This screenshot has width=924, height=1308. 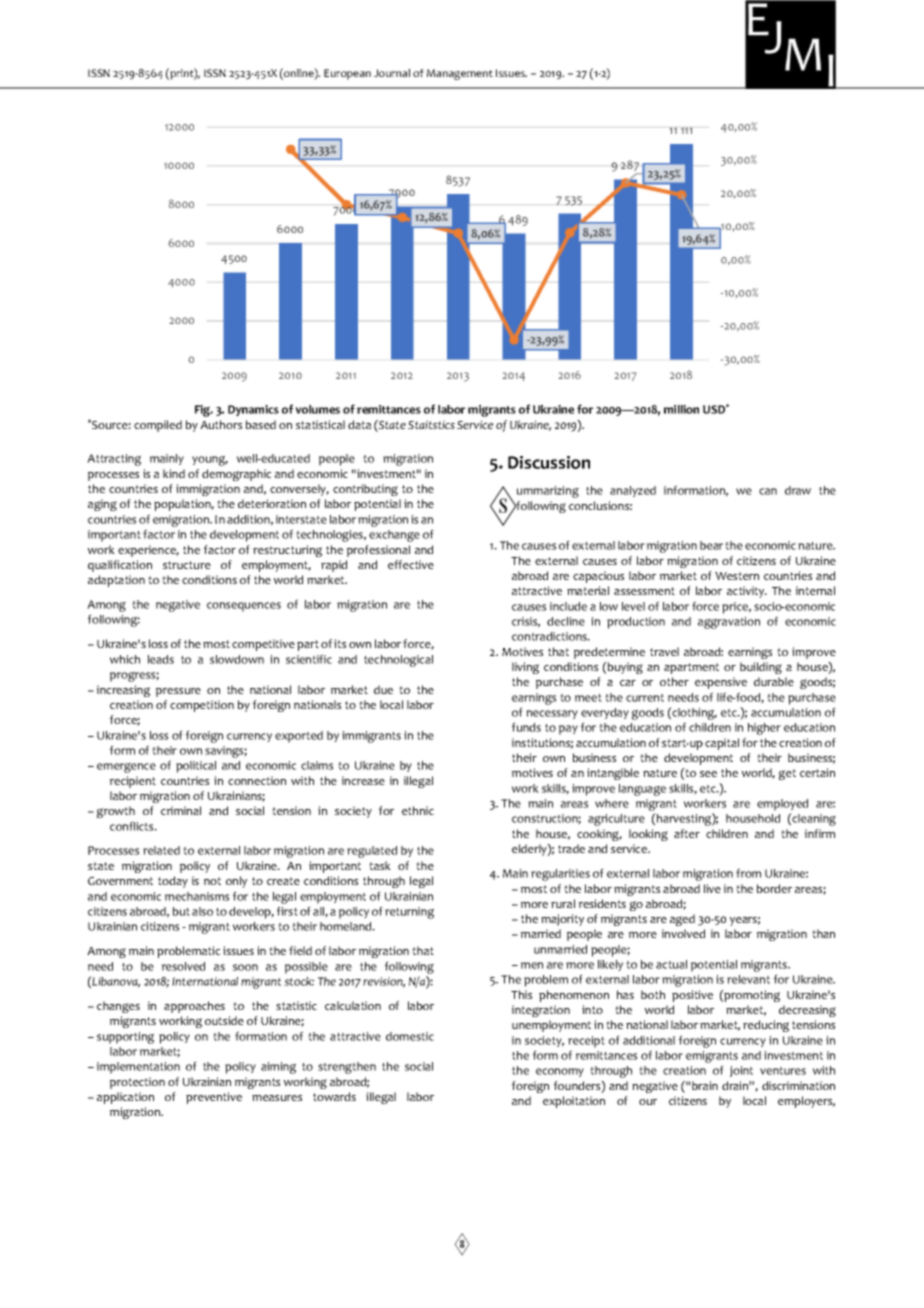 What do you see at coordinates (196, 767) in the screenshot?
I see `political` at bounding box center [196, 767].
